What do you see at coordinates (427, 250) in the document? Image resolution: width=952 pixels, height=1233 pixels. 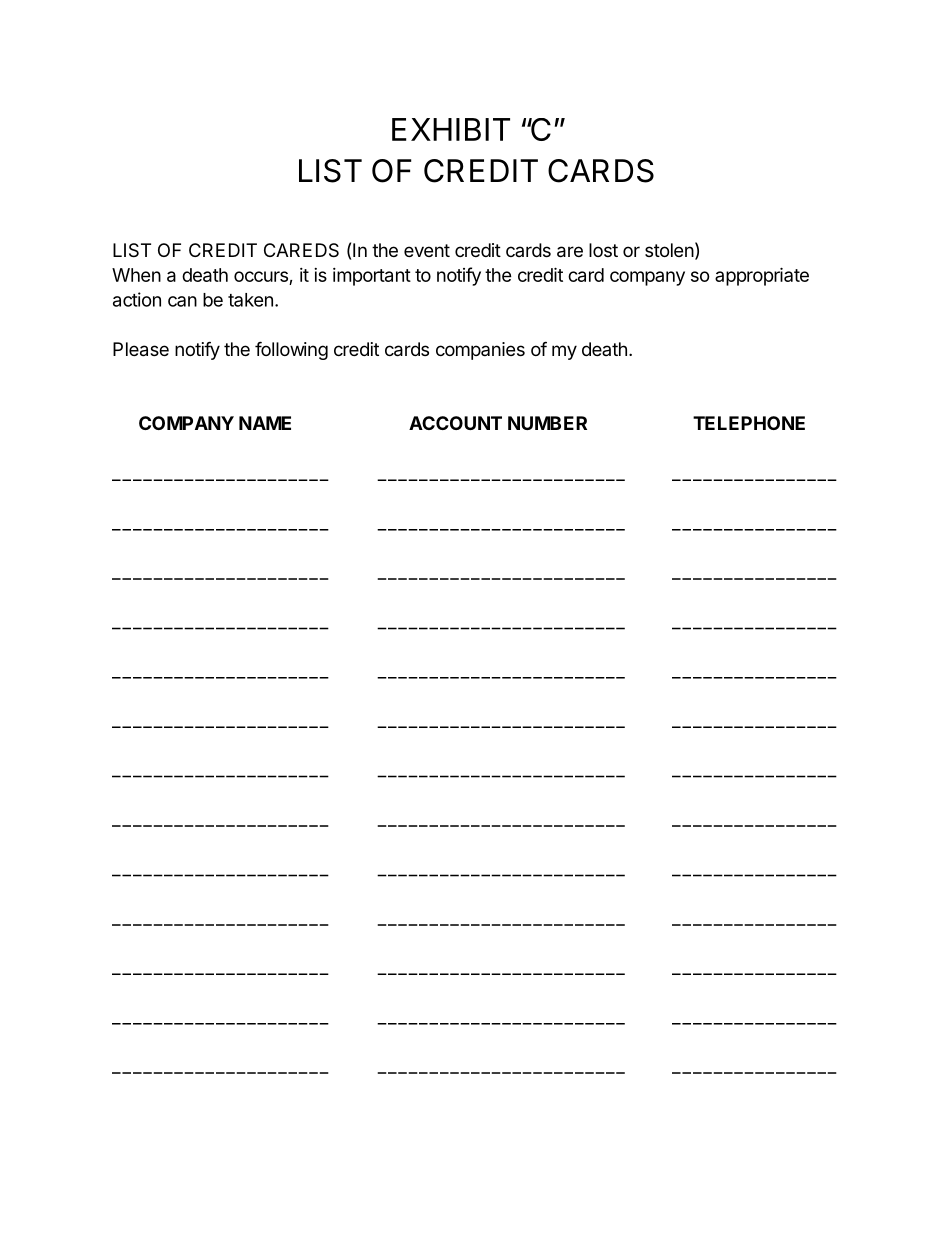 I see `event` at bounding box center [427, 250].
